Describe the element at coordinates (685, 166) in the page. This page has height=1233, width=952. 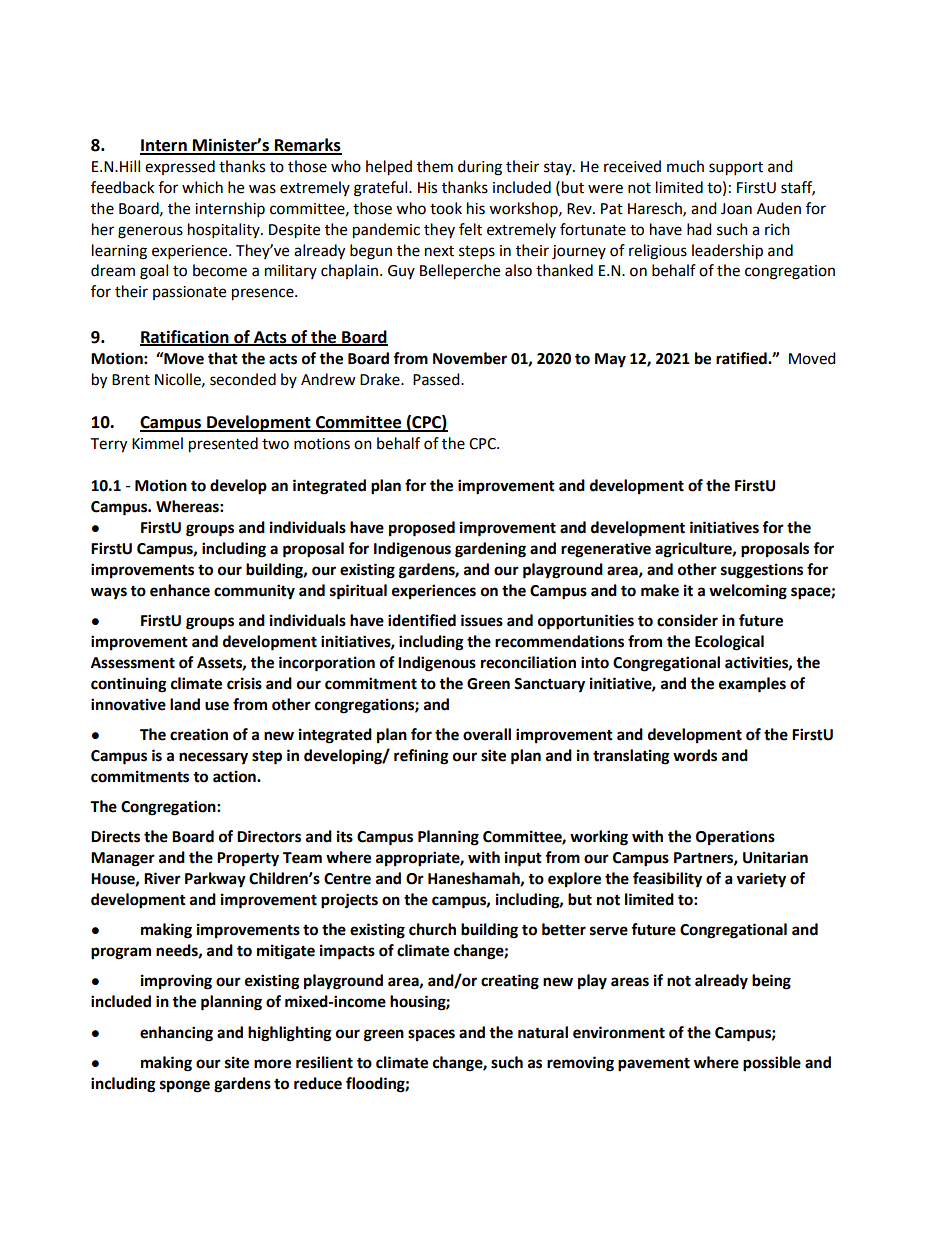
I see `much` at that location.
